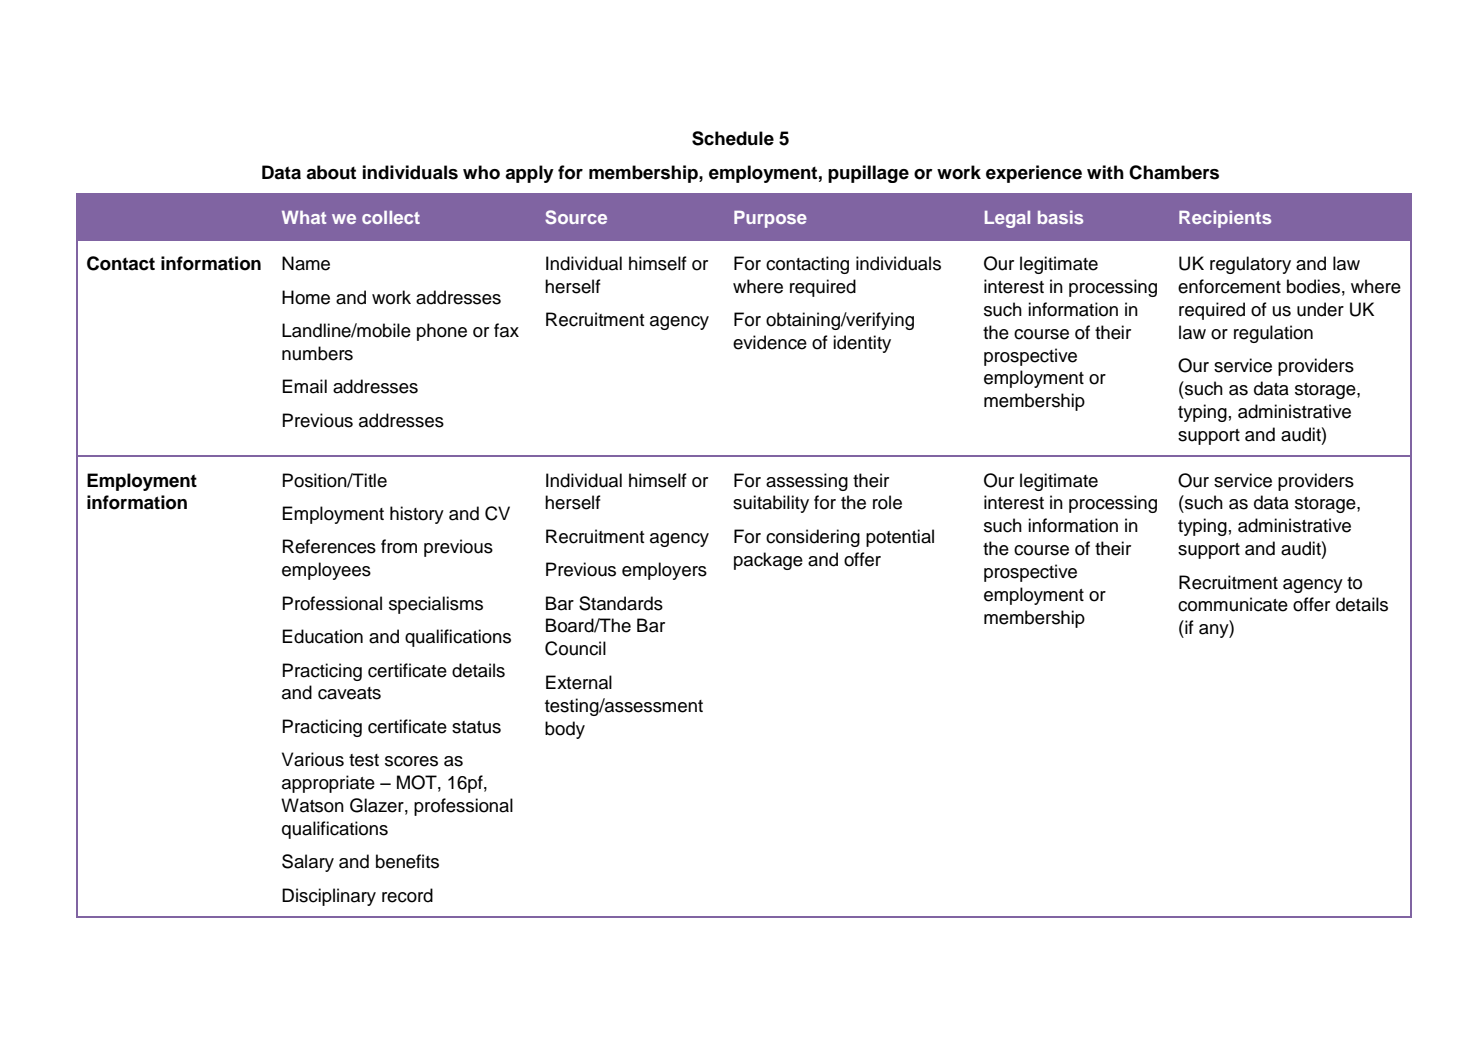 The height and width of the screenshot is (1047, 1481). I want to click on potential, so click(900, 538).
